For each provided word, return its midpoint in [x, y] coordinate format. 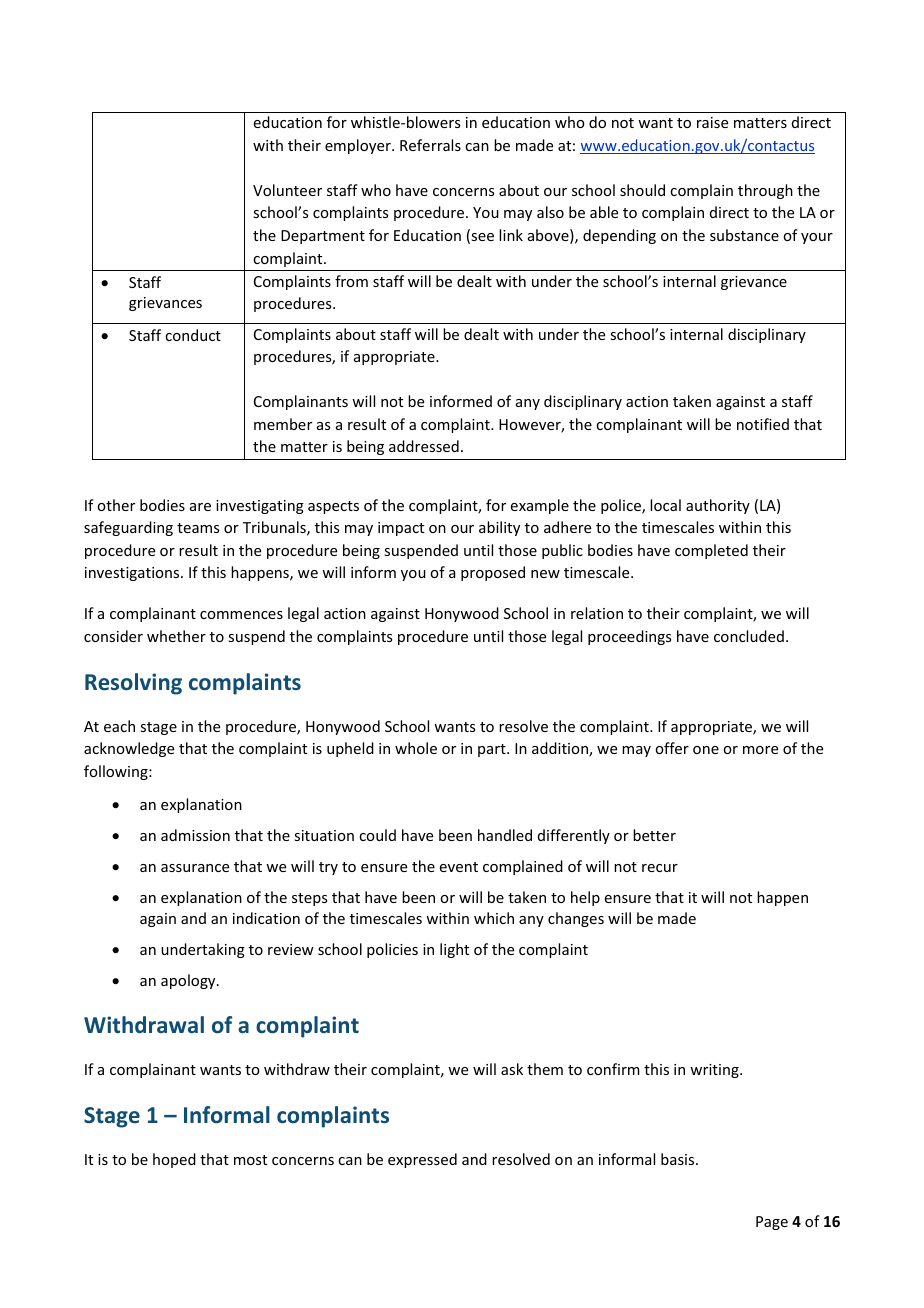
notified [763, 424]
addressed [424, 446]
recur [660, 868]
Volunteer [287, 190]
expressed [422, 1160]
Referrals [430, 145]
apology [189, 981]
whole [416, 748]
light [454, 950]
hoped [174, 1160]
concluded [749, 636]
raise [712, 122]
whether [176, 636]
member [283, 424]
